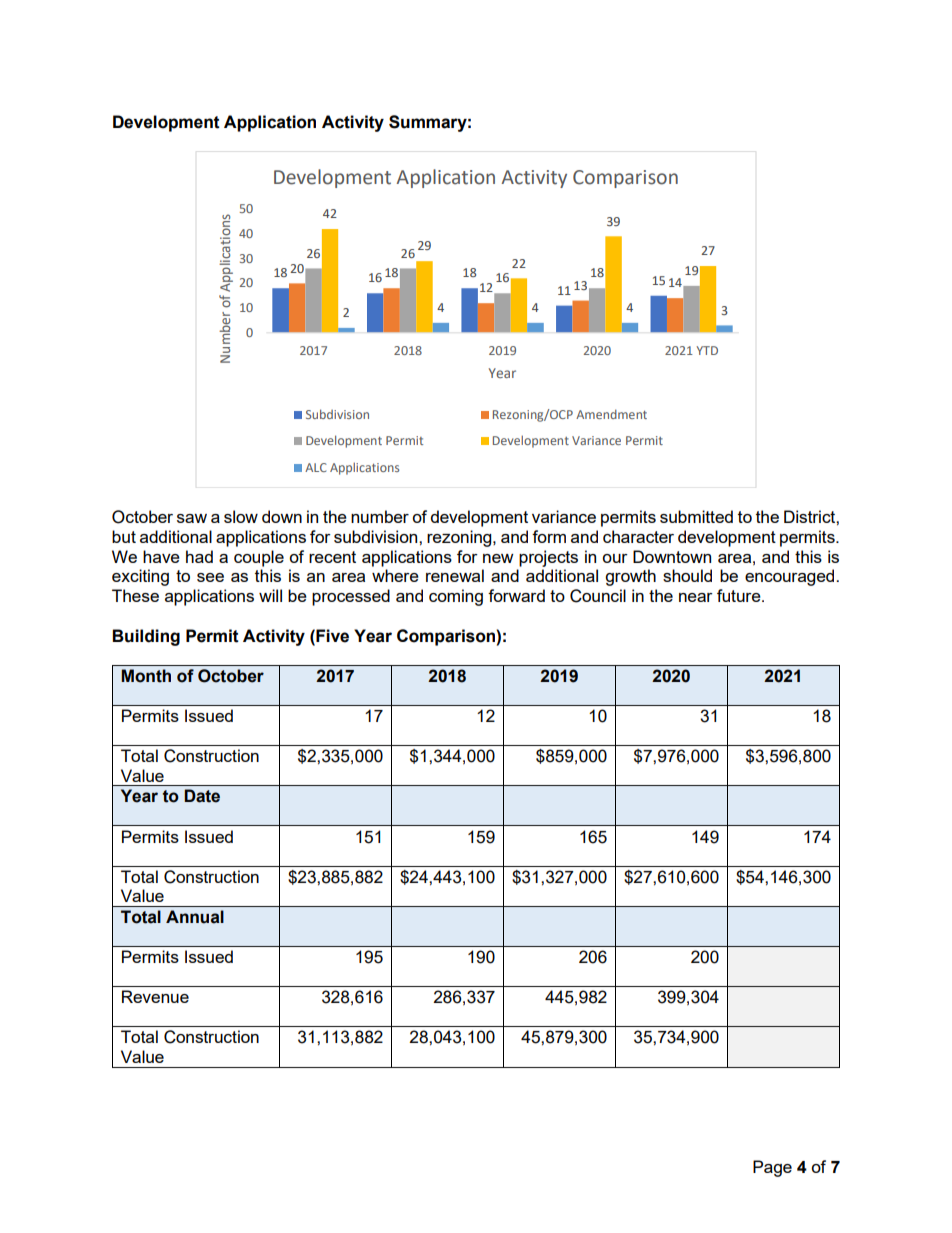  Describe the element at coordinates (707, 350) in the screenshot. I see `YTD` at that location.
